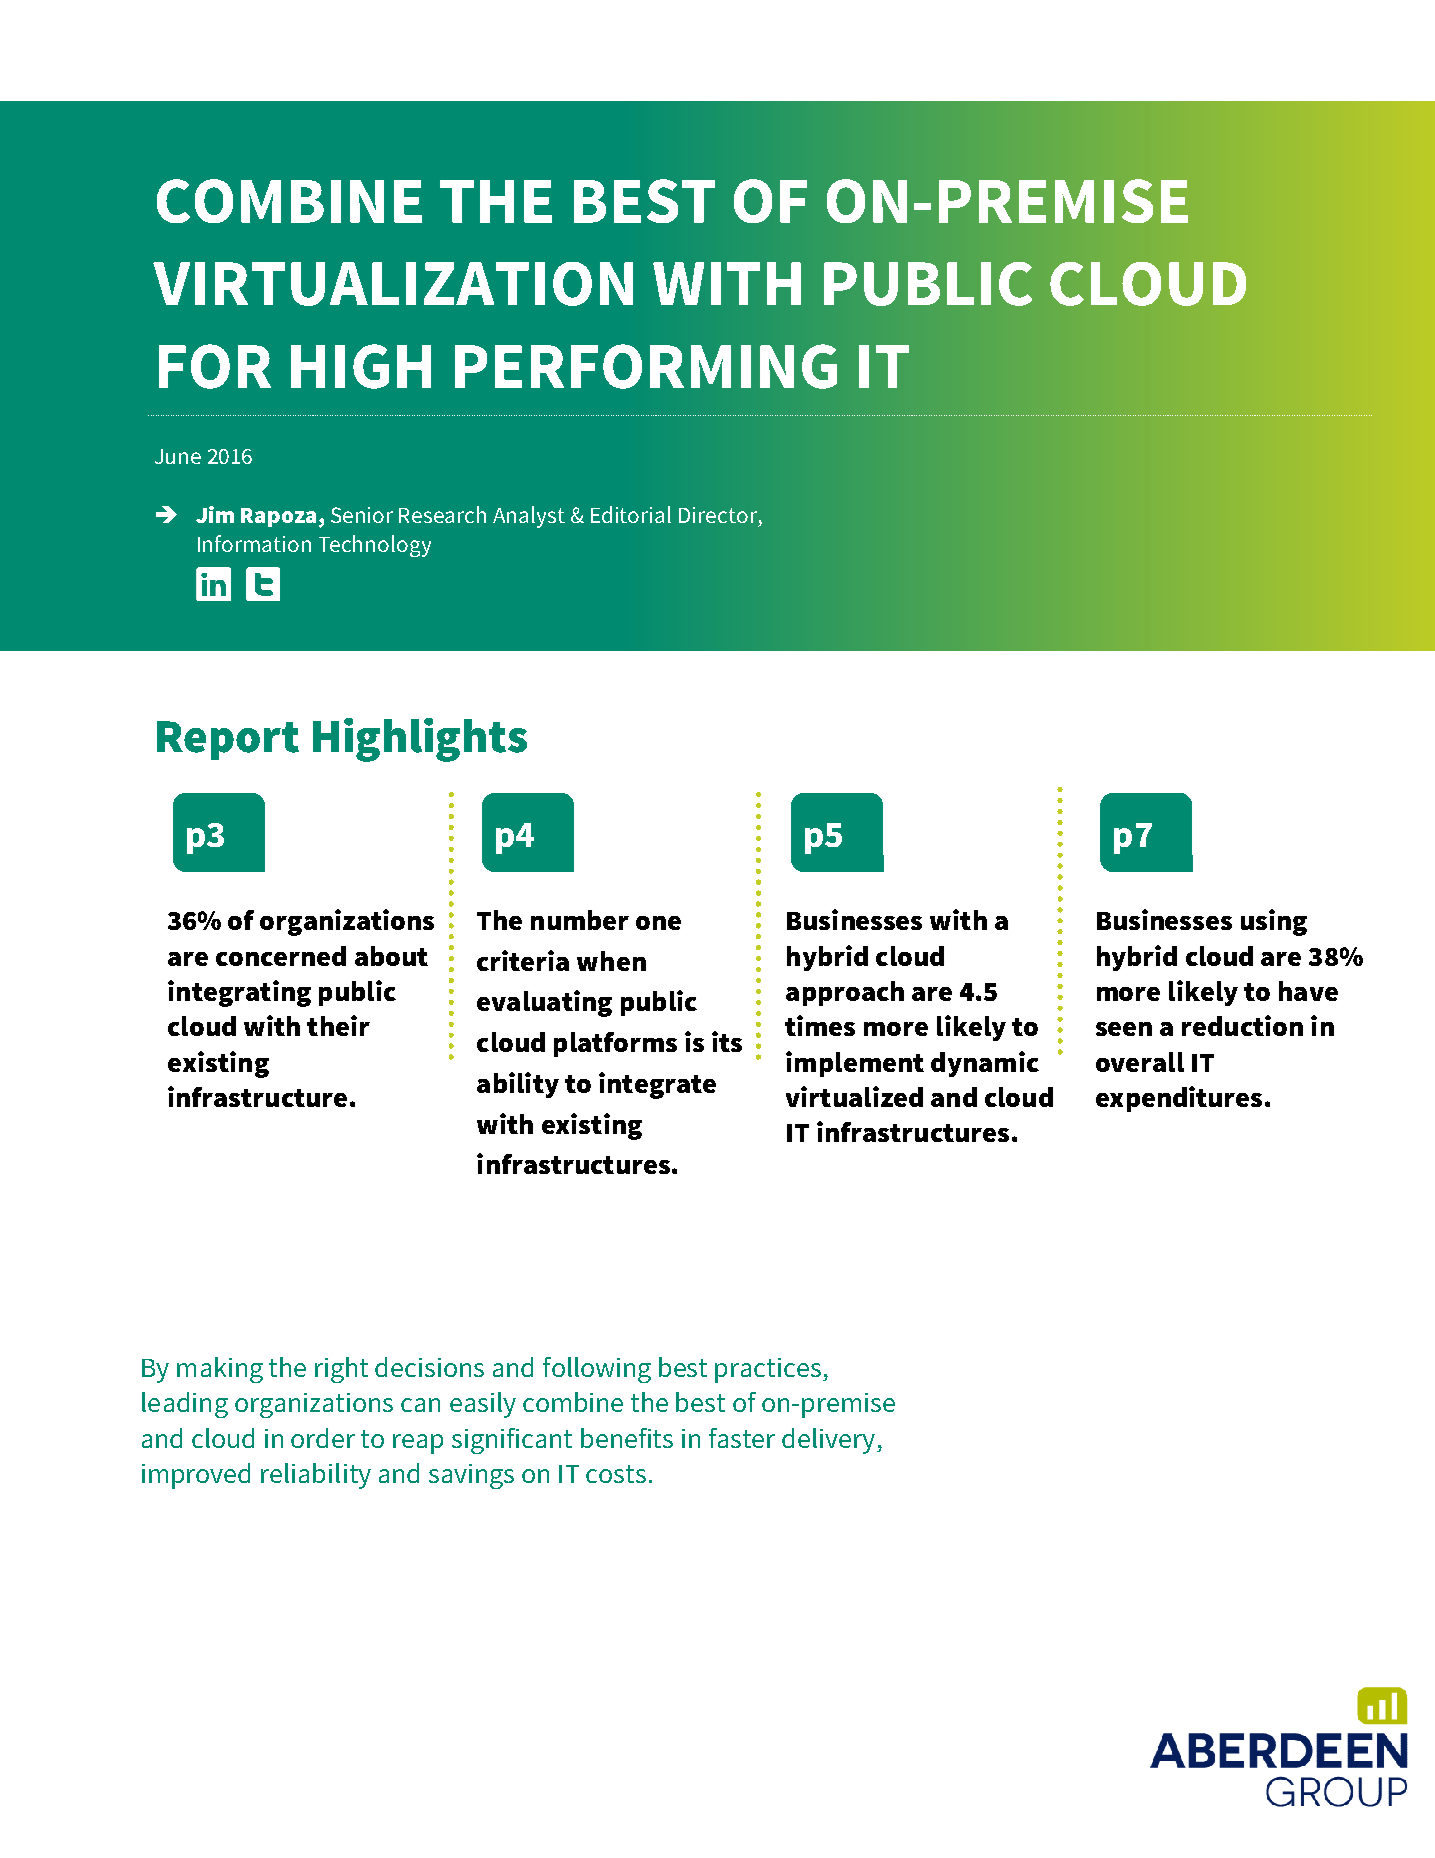 The height and width of the screenshot is (1858, 1435). I want to click on Editorial, so click(631, 514).
